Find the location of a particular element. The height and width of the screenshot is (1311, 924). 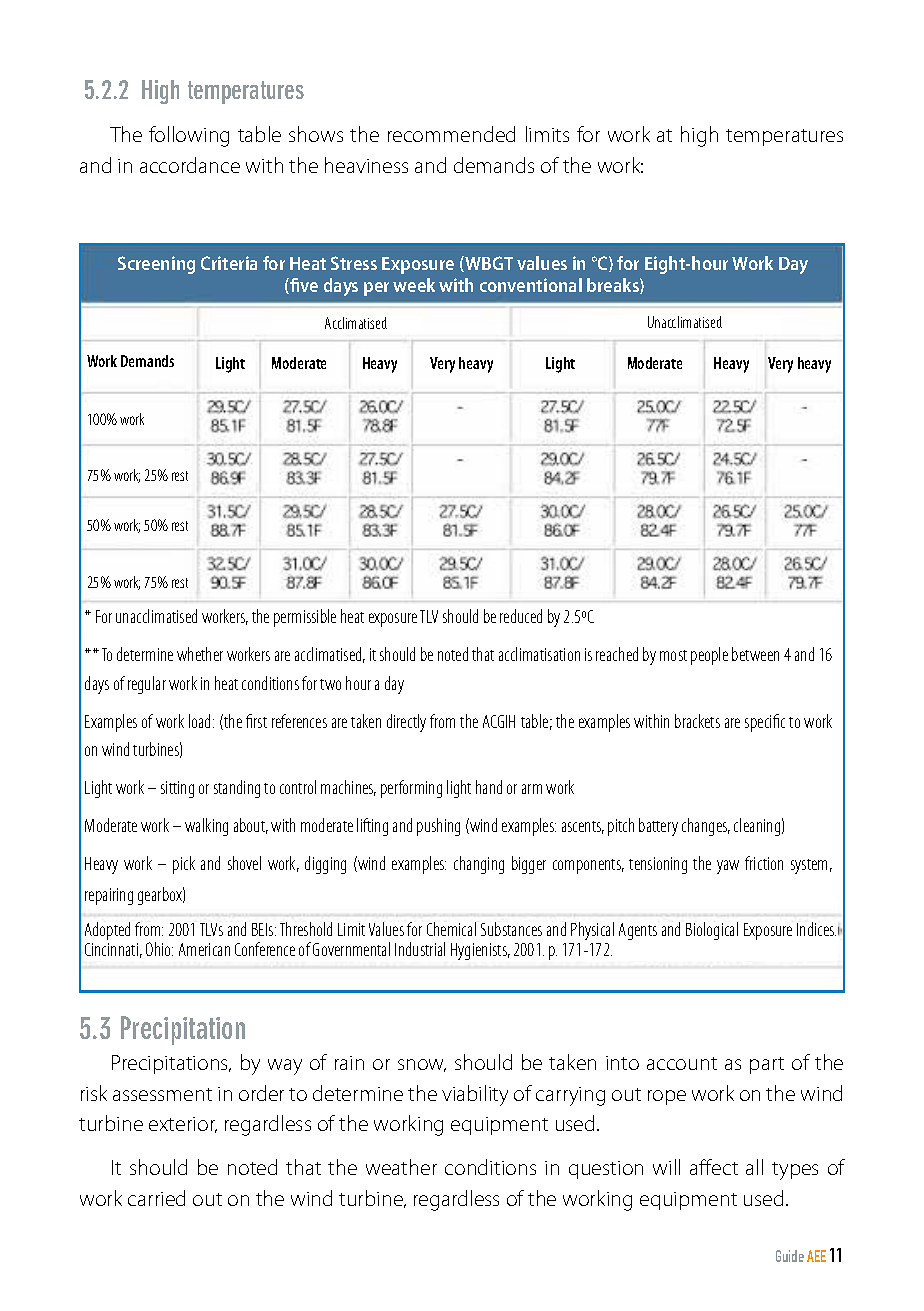

conventional is located at coordinates (531, 285).
